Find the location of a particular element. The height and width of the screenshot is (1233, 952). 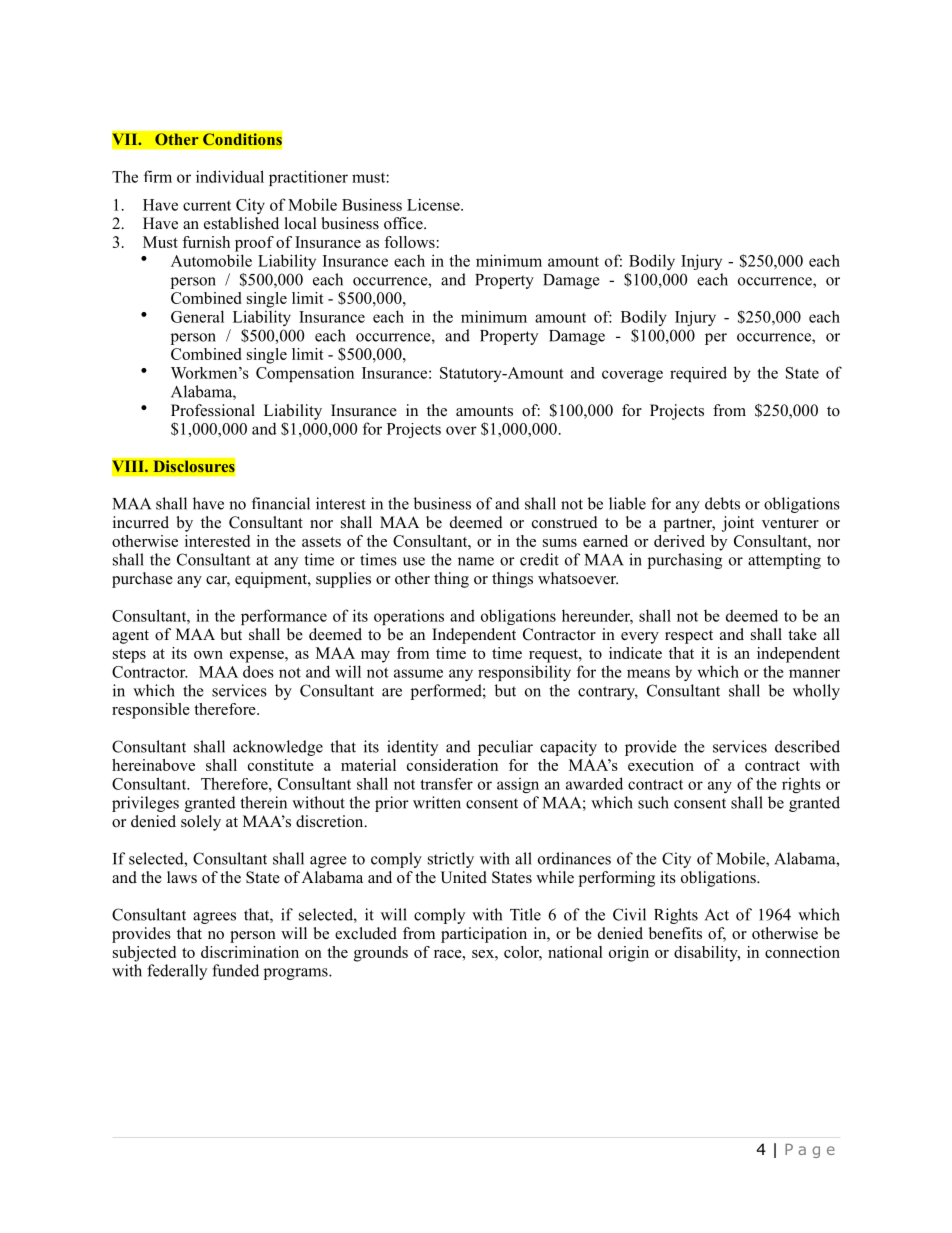

execution is located at coordinates (661, 765).
